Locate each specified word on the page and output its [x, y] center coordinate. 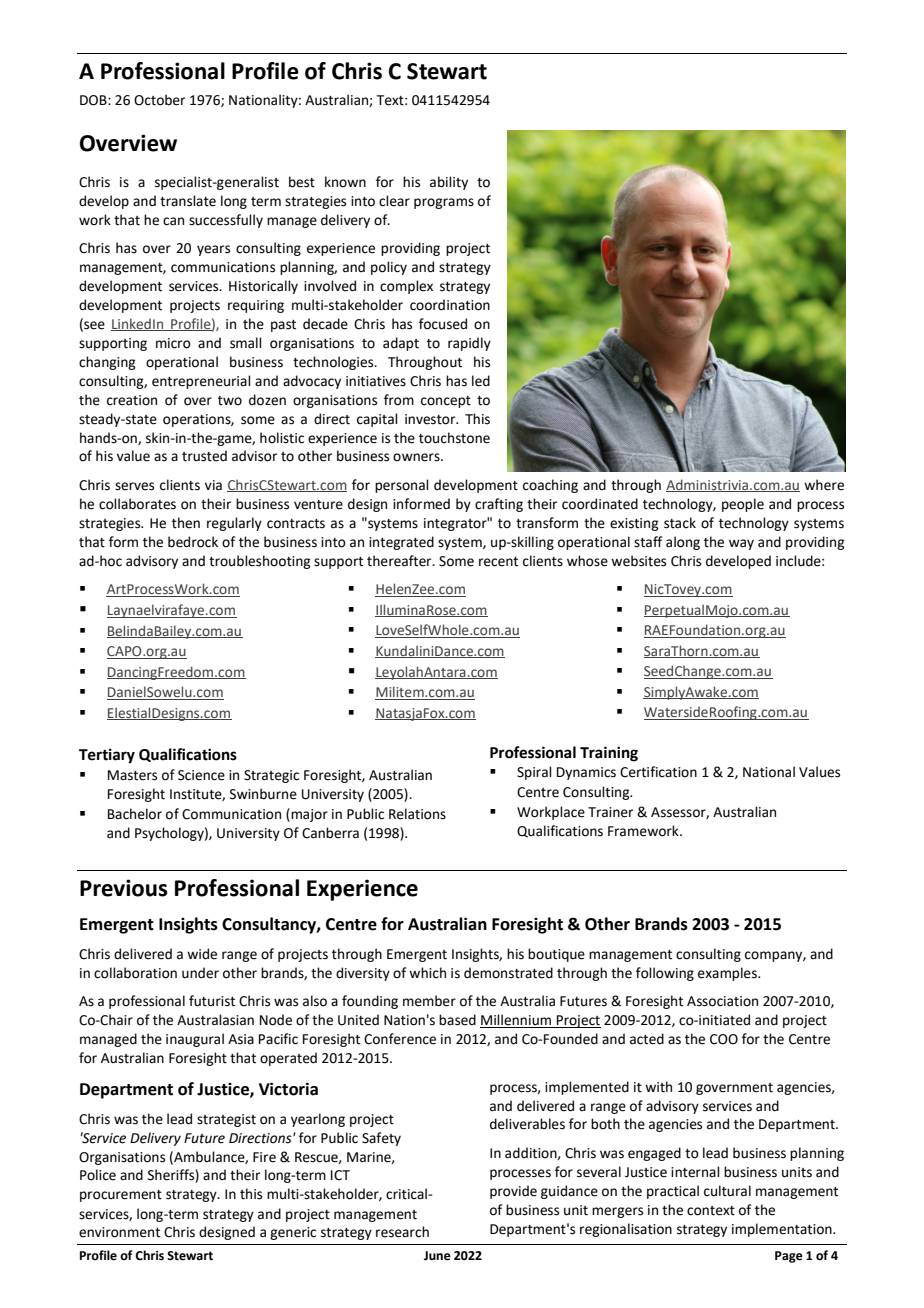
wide [202, 954]
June [437, 1256]
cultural [727, 1191]
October [159, 100]
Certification [658, 772]
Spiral [534, 773]
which [427, 973]
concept [446, 402]
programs [444, 203]
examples [728, 974]
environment [119, 1232]
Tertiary [107, 756]
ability [449, 183]
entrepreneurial [201, 382]
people [743, 505]
